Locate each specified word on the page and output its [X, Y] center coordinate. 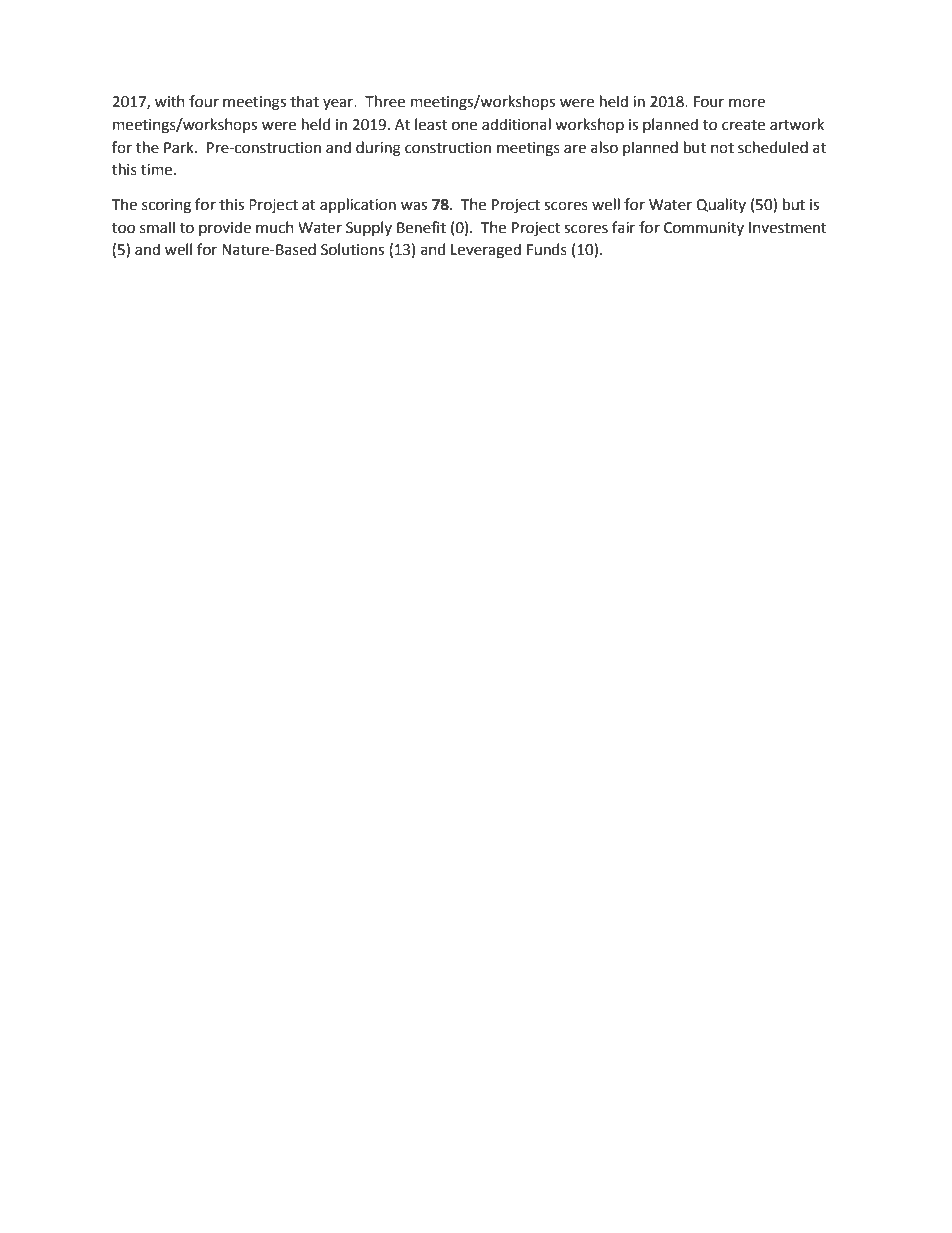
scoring [166, 206]
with [170, 101]
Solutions [352, 249]
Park [180, 147]
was [414, 206]
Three [385, 101]
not [722, 148]
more [747, 103]
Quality [721, 205]
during [378, 149]
